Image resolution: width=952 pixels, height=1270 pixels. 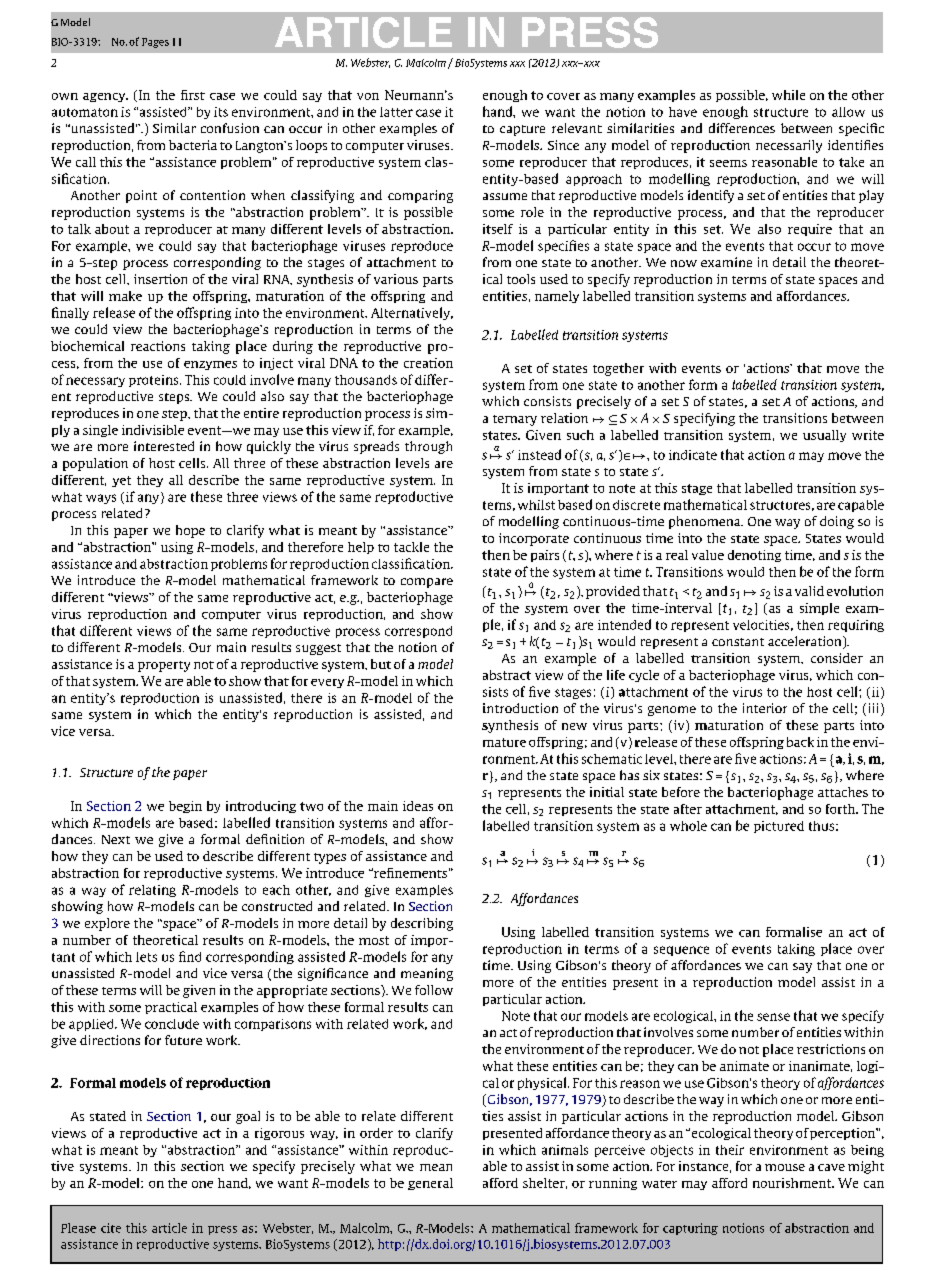 What do you see at coordinates (430, 1184) in the page?
I see `general` at bounding box center [430, 1184].
